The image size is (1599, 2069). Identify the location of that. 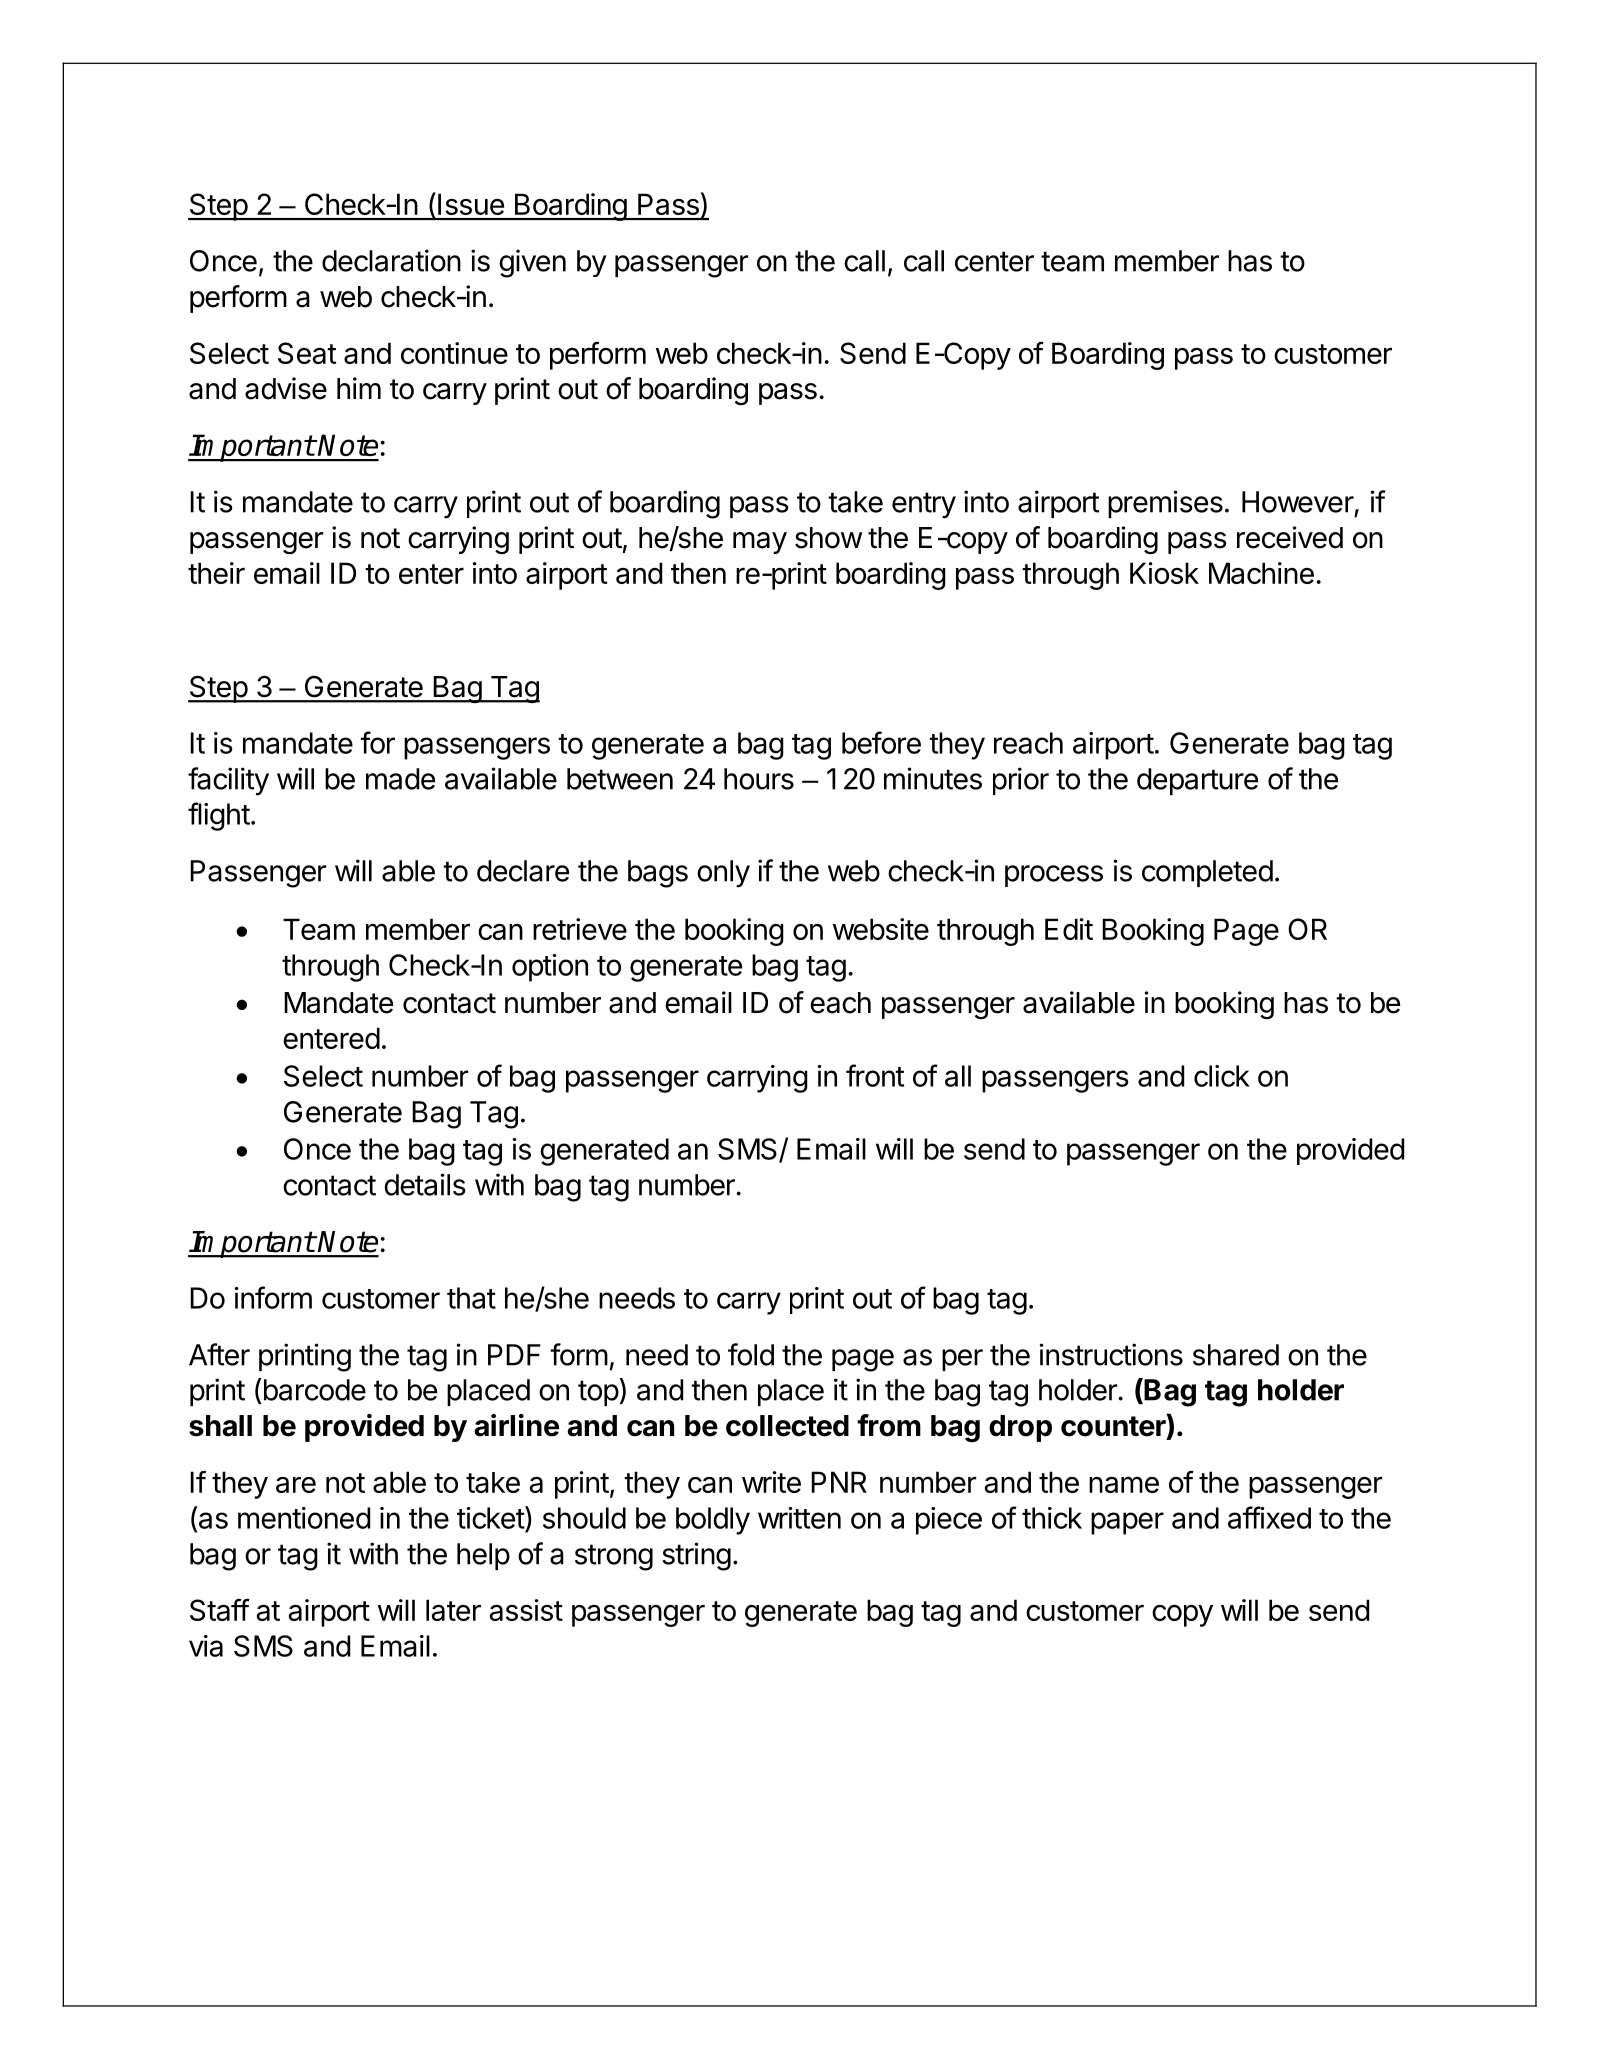
(471, 1298).
